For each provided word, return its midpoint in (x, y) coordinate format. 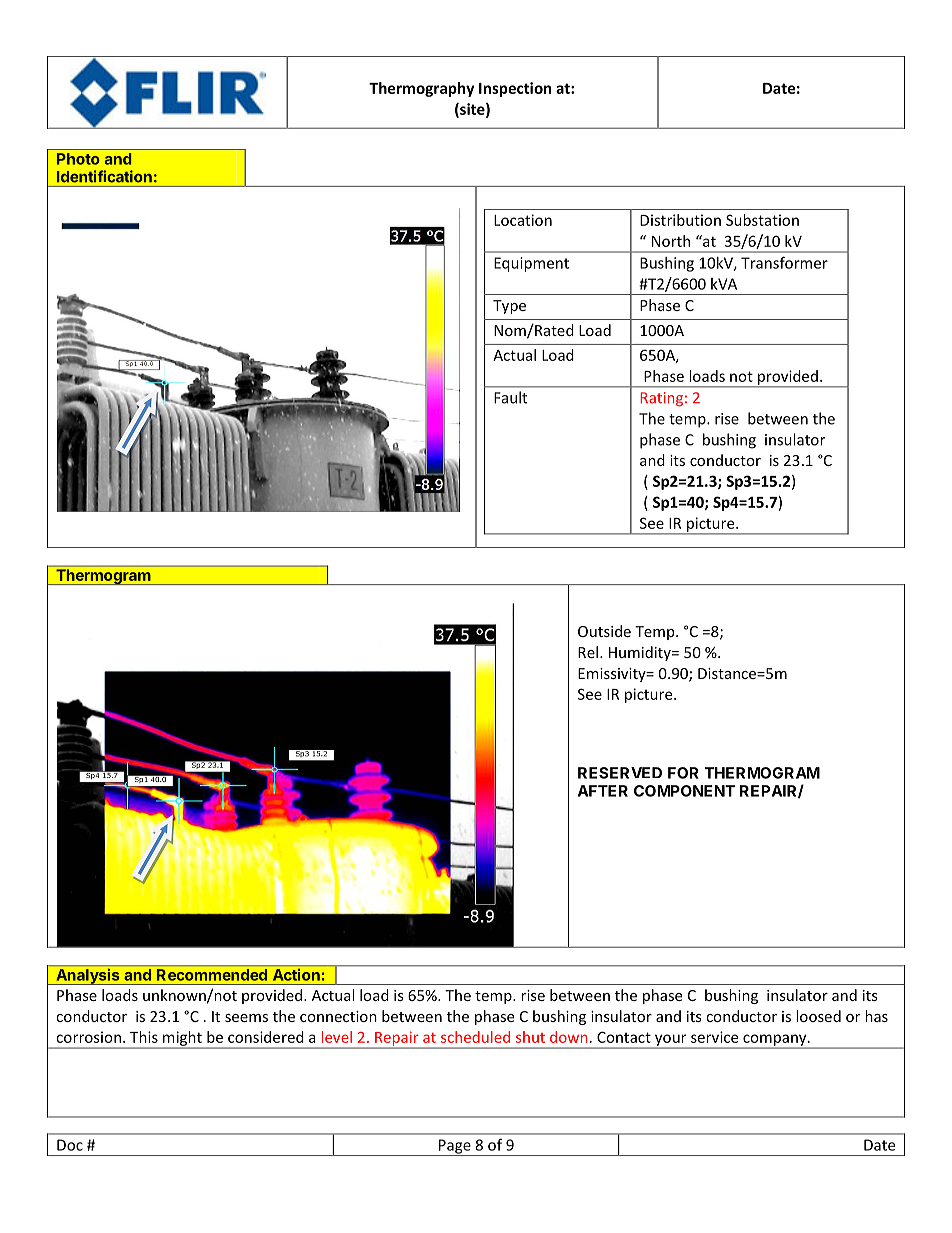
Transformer (784, 262)
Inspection (515, 89)
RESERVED (620, 773)
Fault (510, 397)
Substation (762, 220)
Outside (604, 631)
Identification (104, 176)
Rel (588, 652)
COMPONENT (684, 791)
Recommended (212, 975)
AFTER (603, 791)
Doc (70, 1145)
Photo (78, 159)
